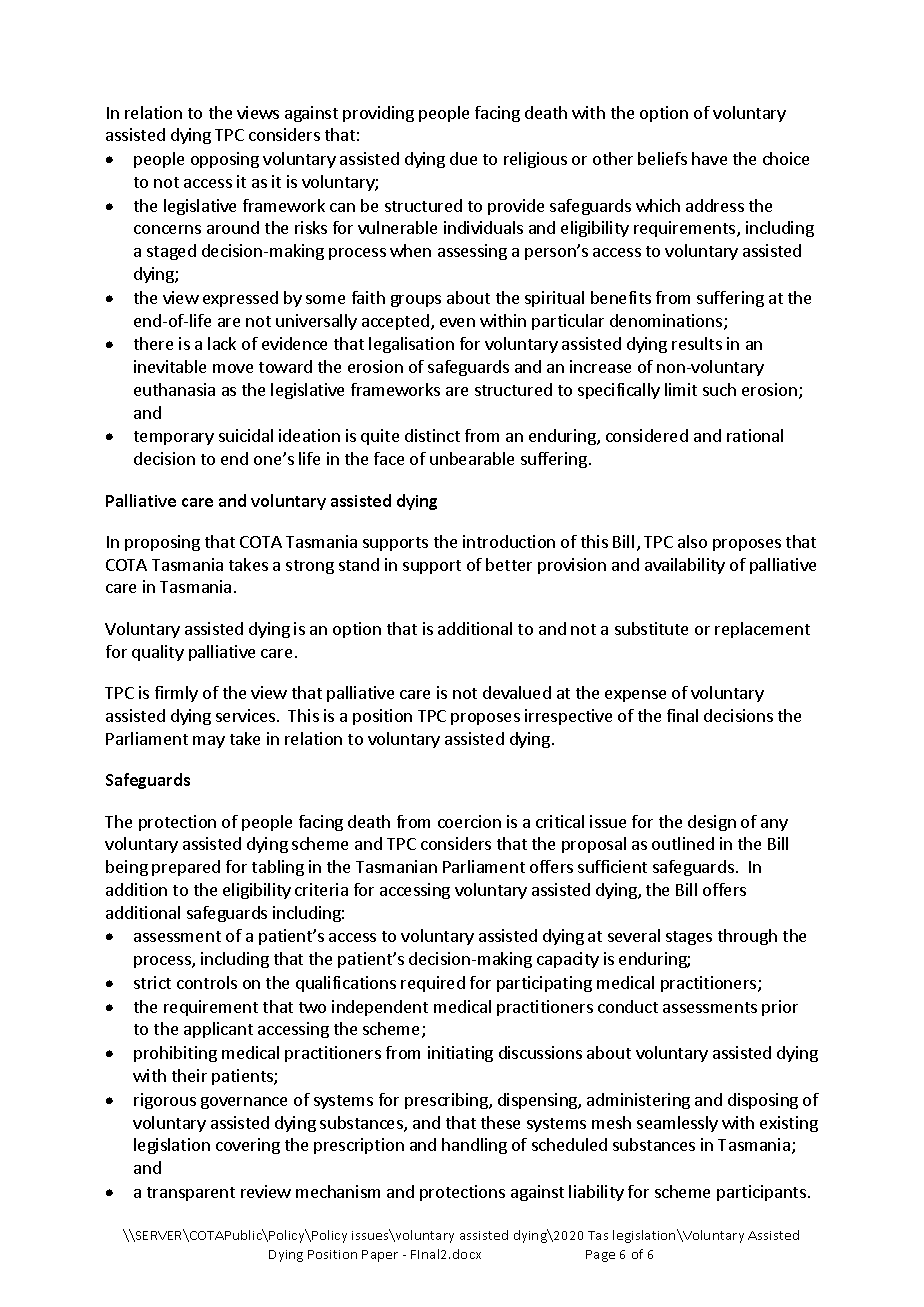  I want to click on proposing, so click(162, 543).
